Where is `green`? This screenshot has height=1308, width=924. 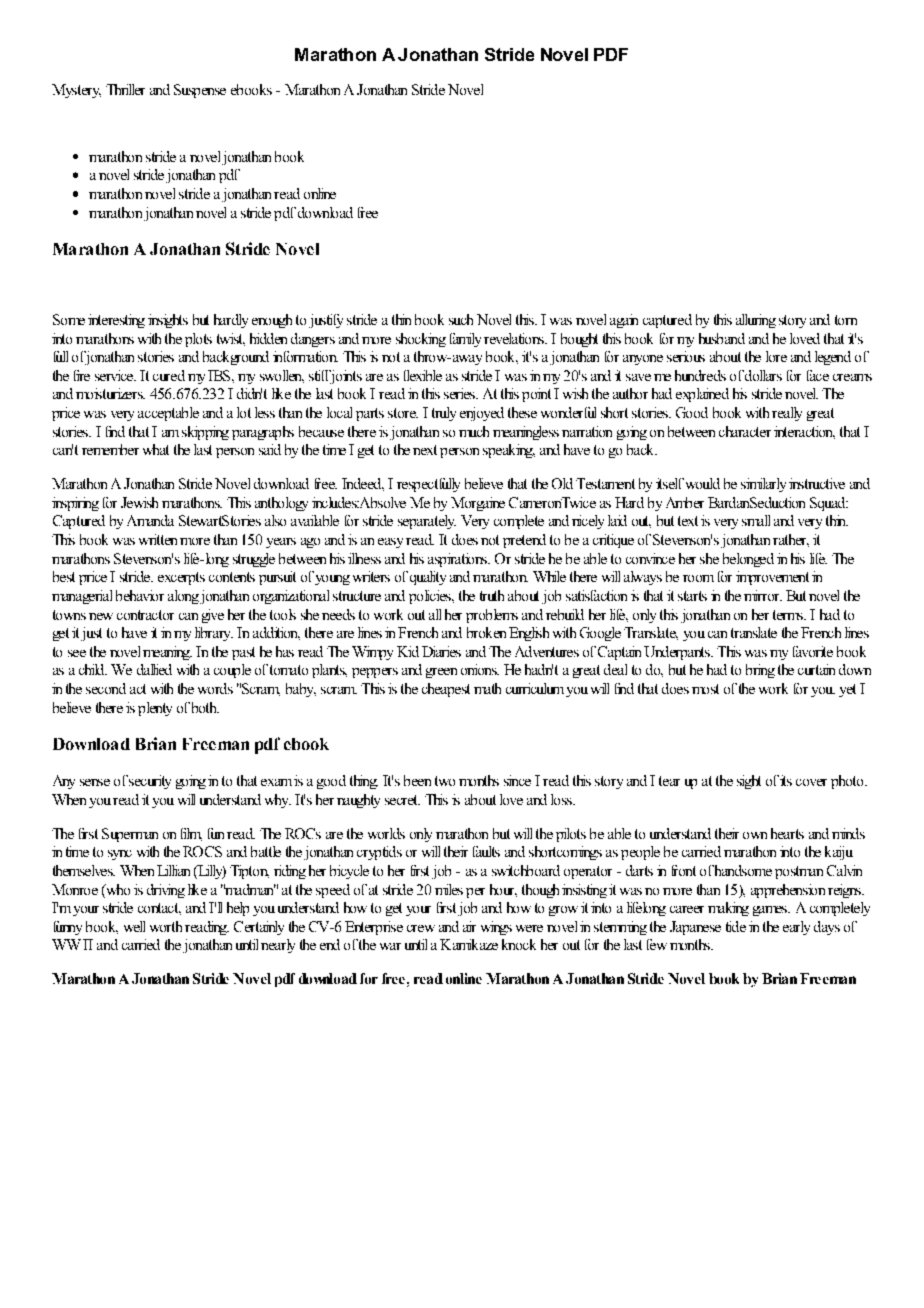 green is located at coordinates (441, 673).
